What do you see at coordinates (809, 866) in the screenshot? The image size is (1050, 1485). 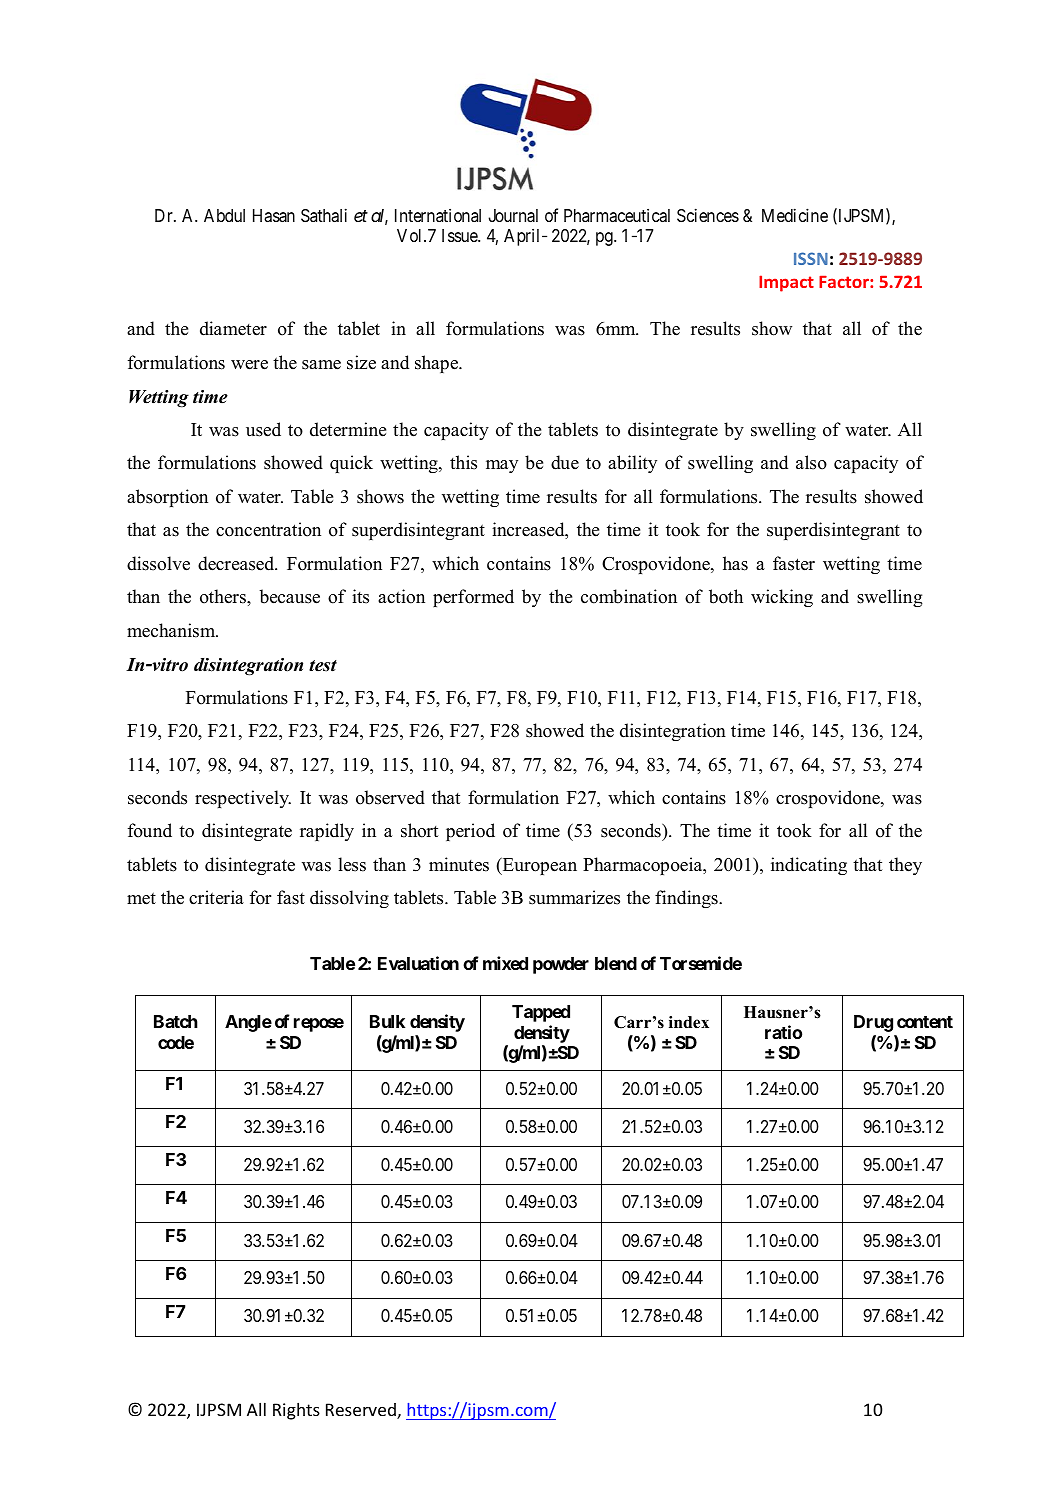 I see `indicating` at bounding box center [809, 866].
